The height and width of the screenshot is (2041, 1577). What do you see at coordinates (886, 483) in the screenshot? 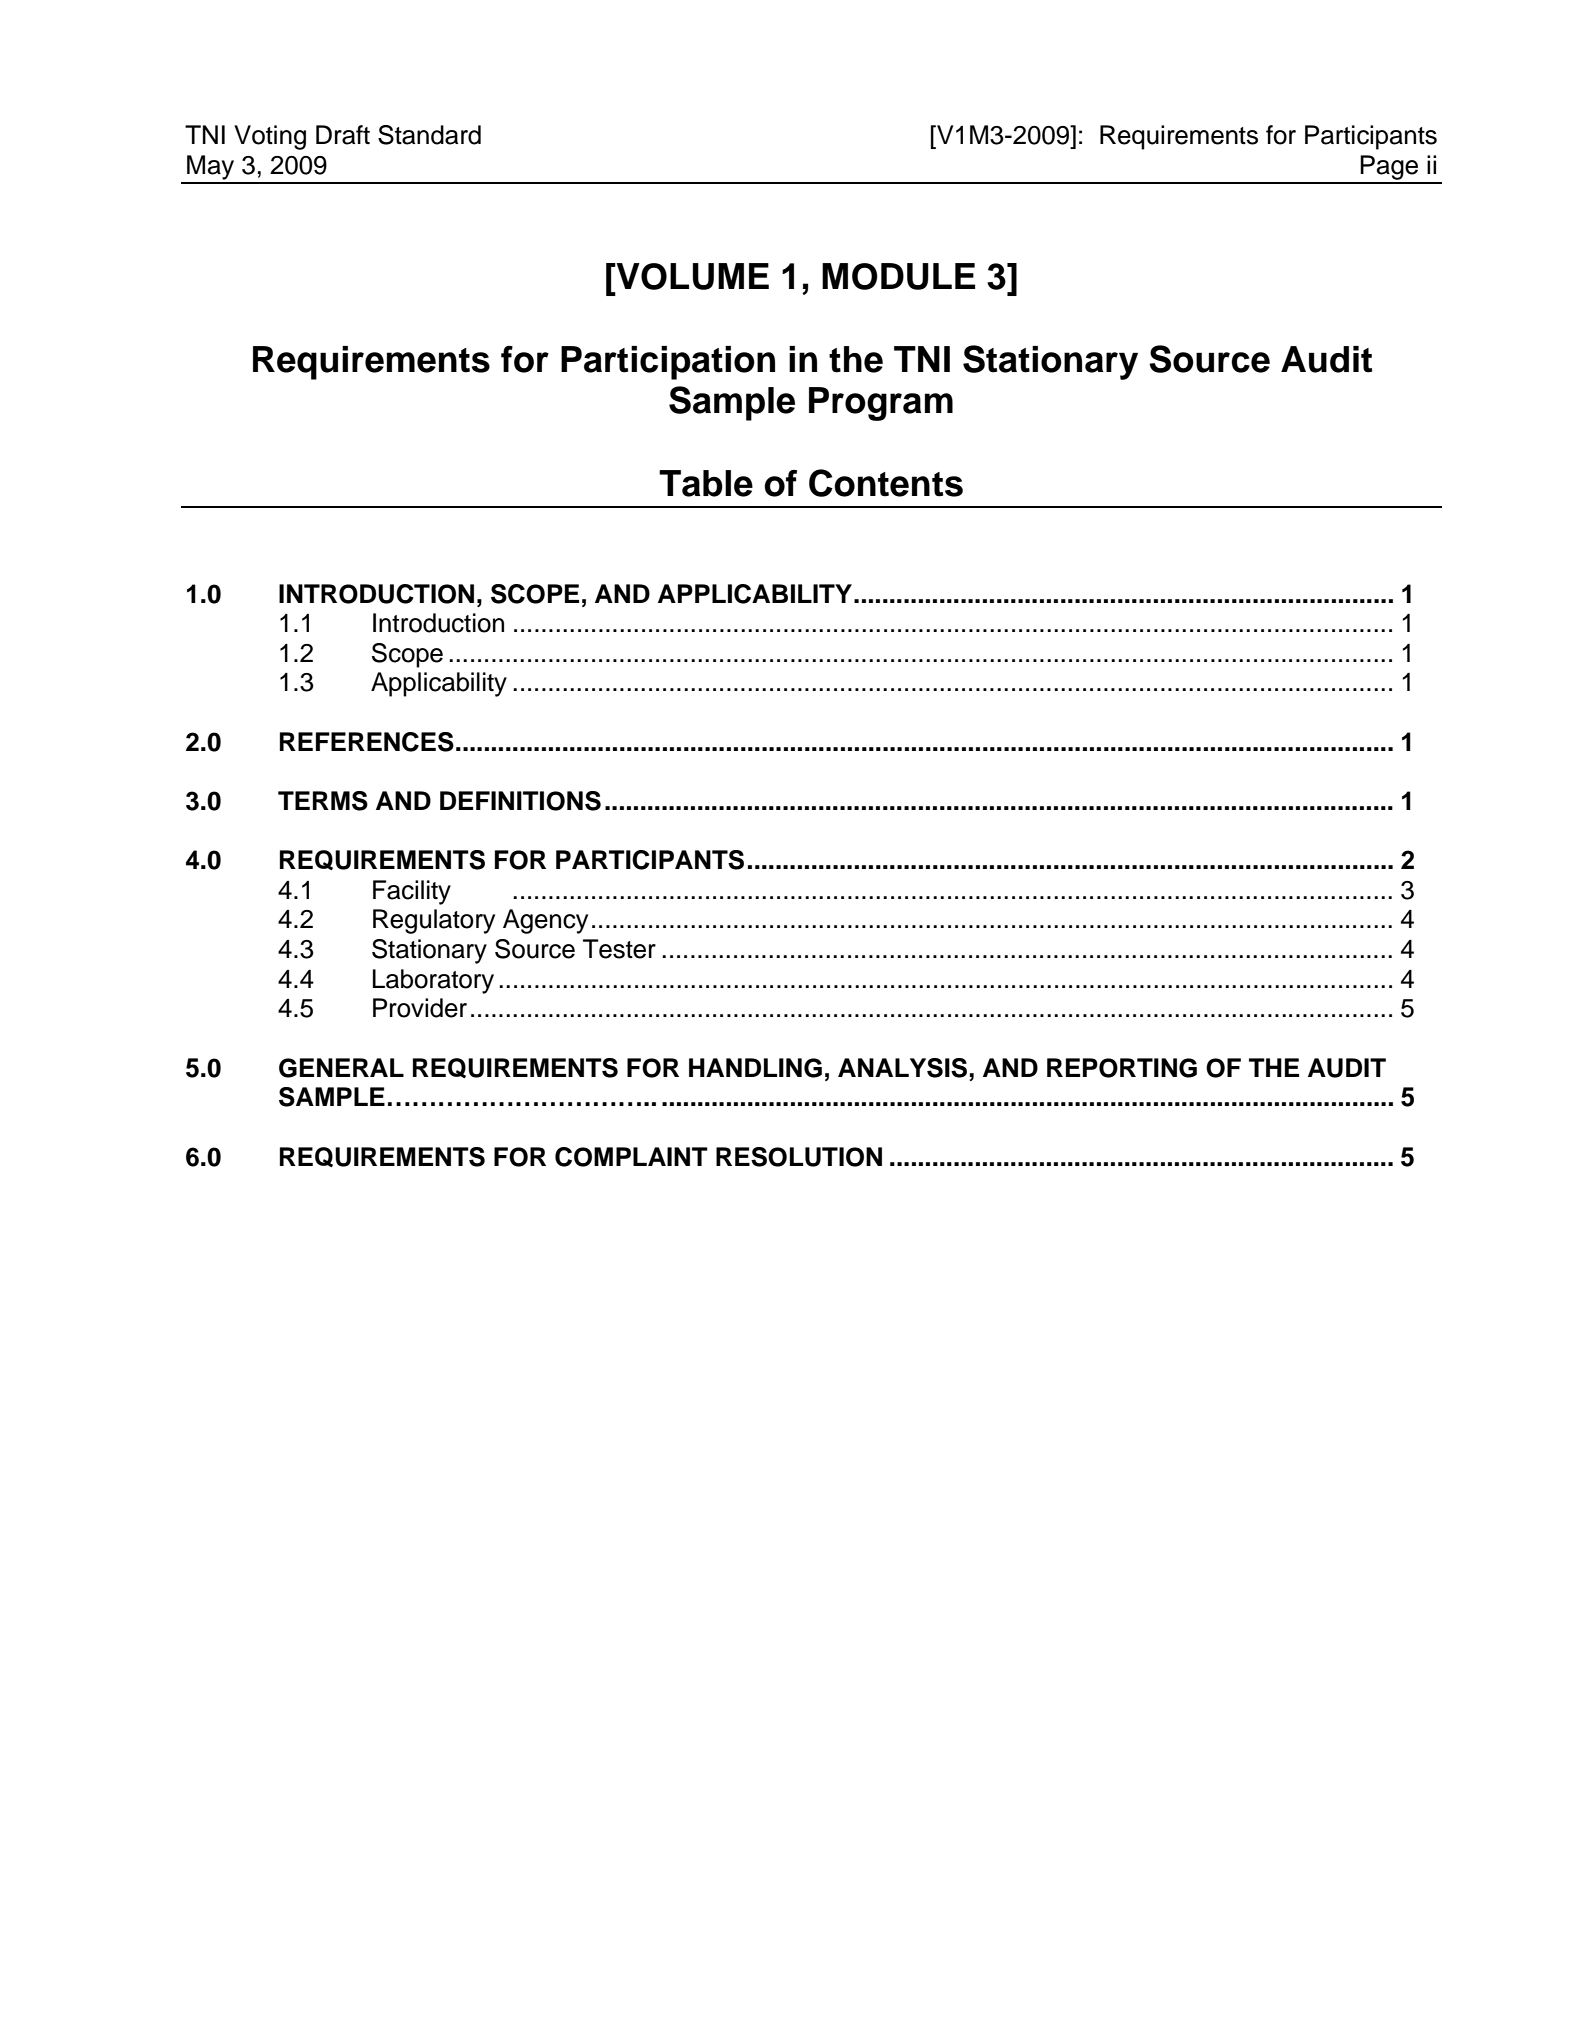
I see `Contents` at bounding box center [886, 483].
